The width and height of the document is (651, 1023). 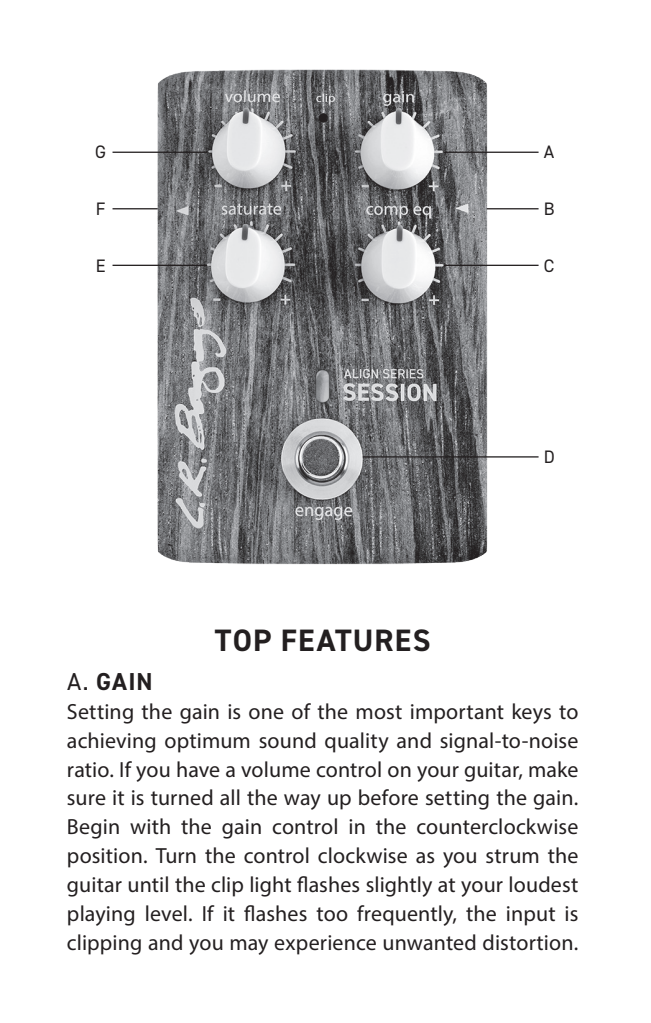 I want to click on way, so click(x=302, y=802).
